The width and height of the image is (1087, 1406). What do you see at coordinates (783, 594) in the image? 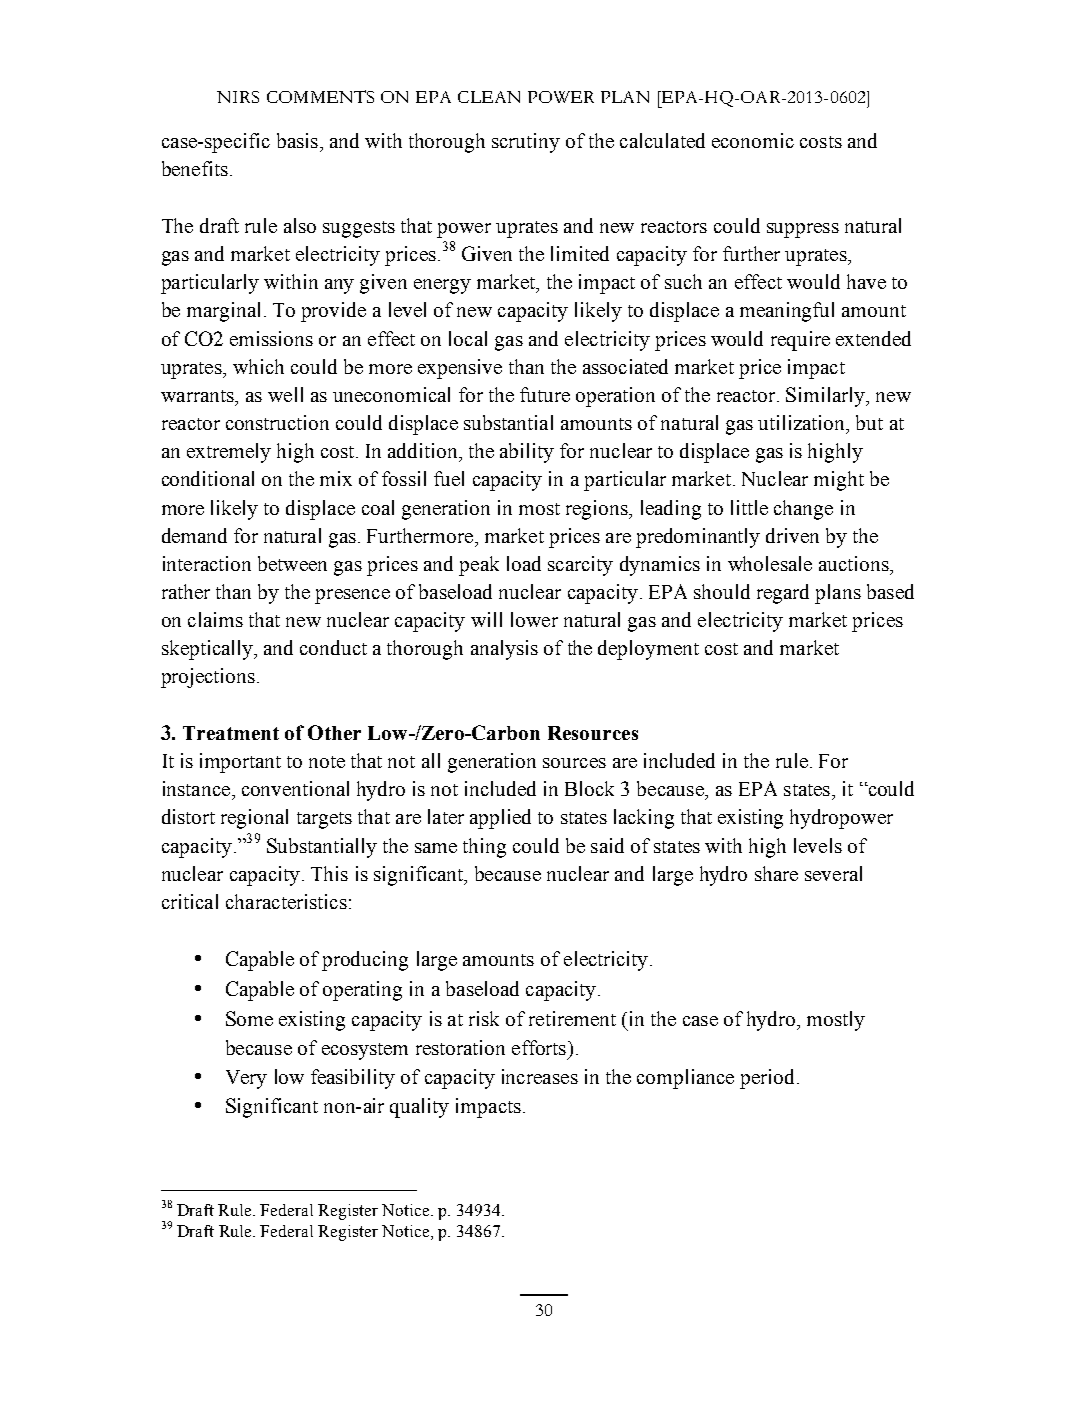
I see `regard` at bounding box center [783, 594].
